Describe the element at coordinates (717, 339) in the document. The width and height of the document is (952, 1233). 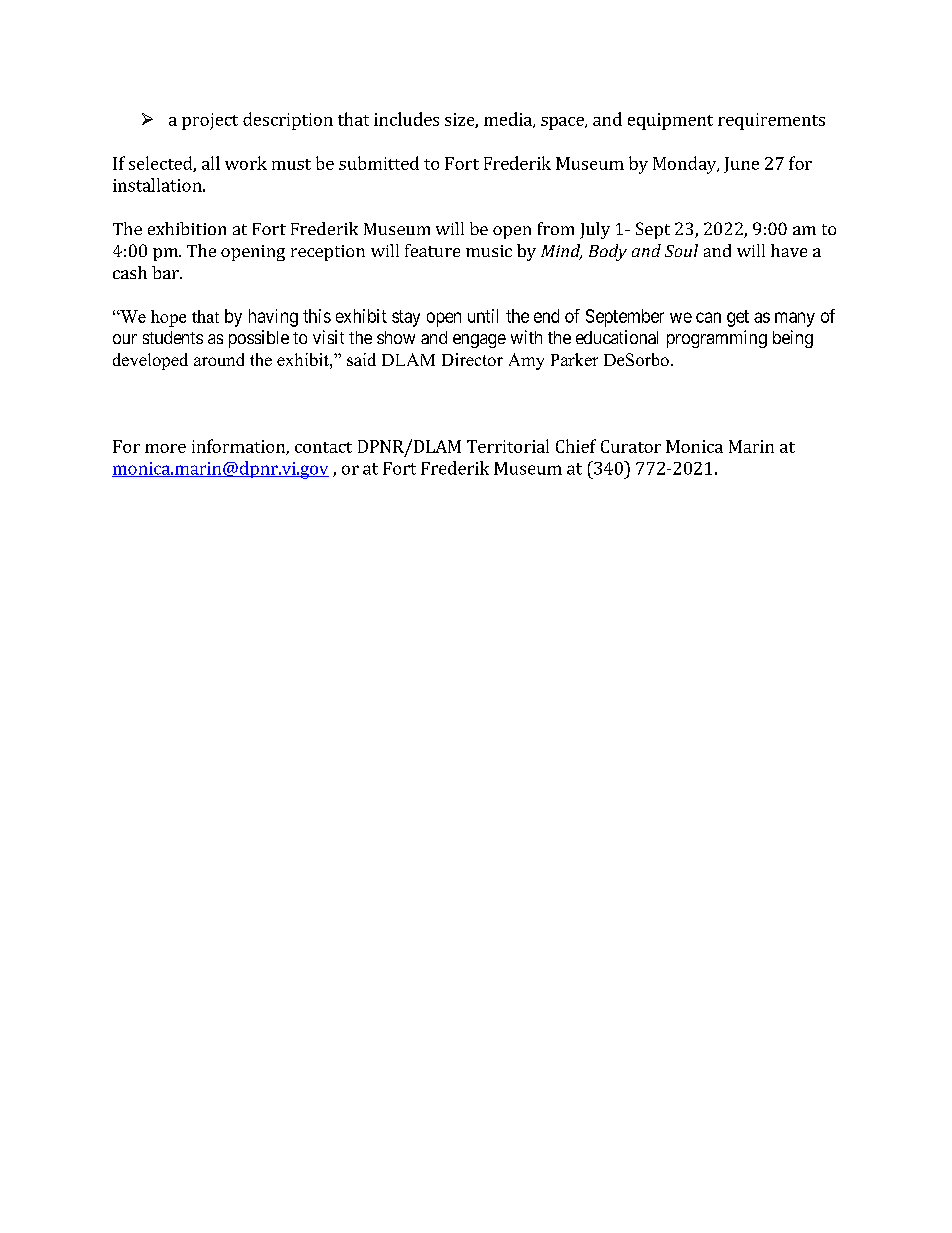
I see `programming` at that location.
